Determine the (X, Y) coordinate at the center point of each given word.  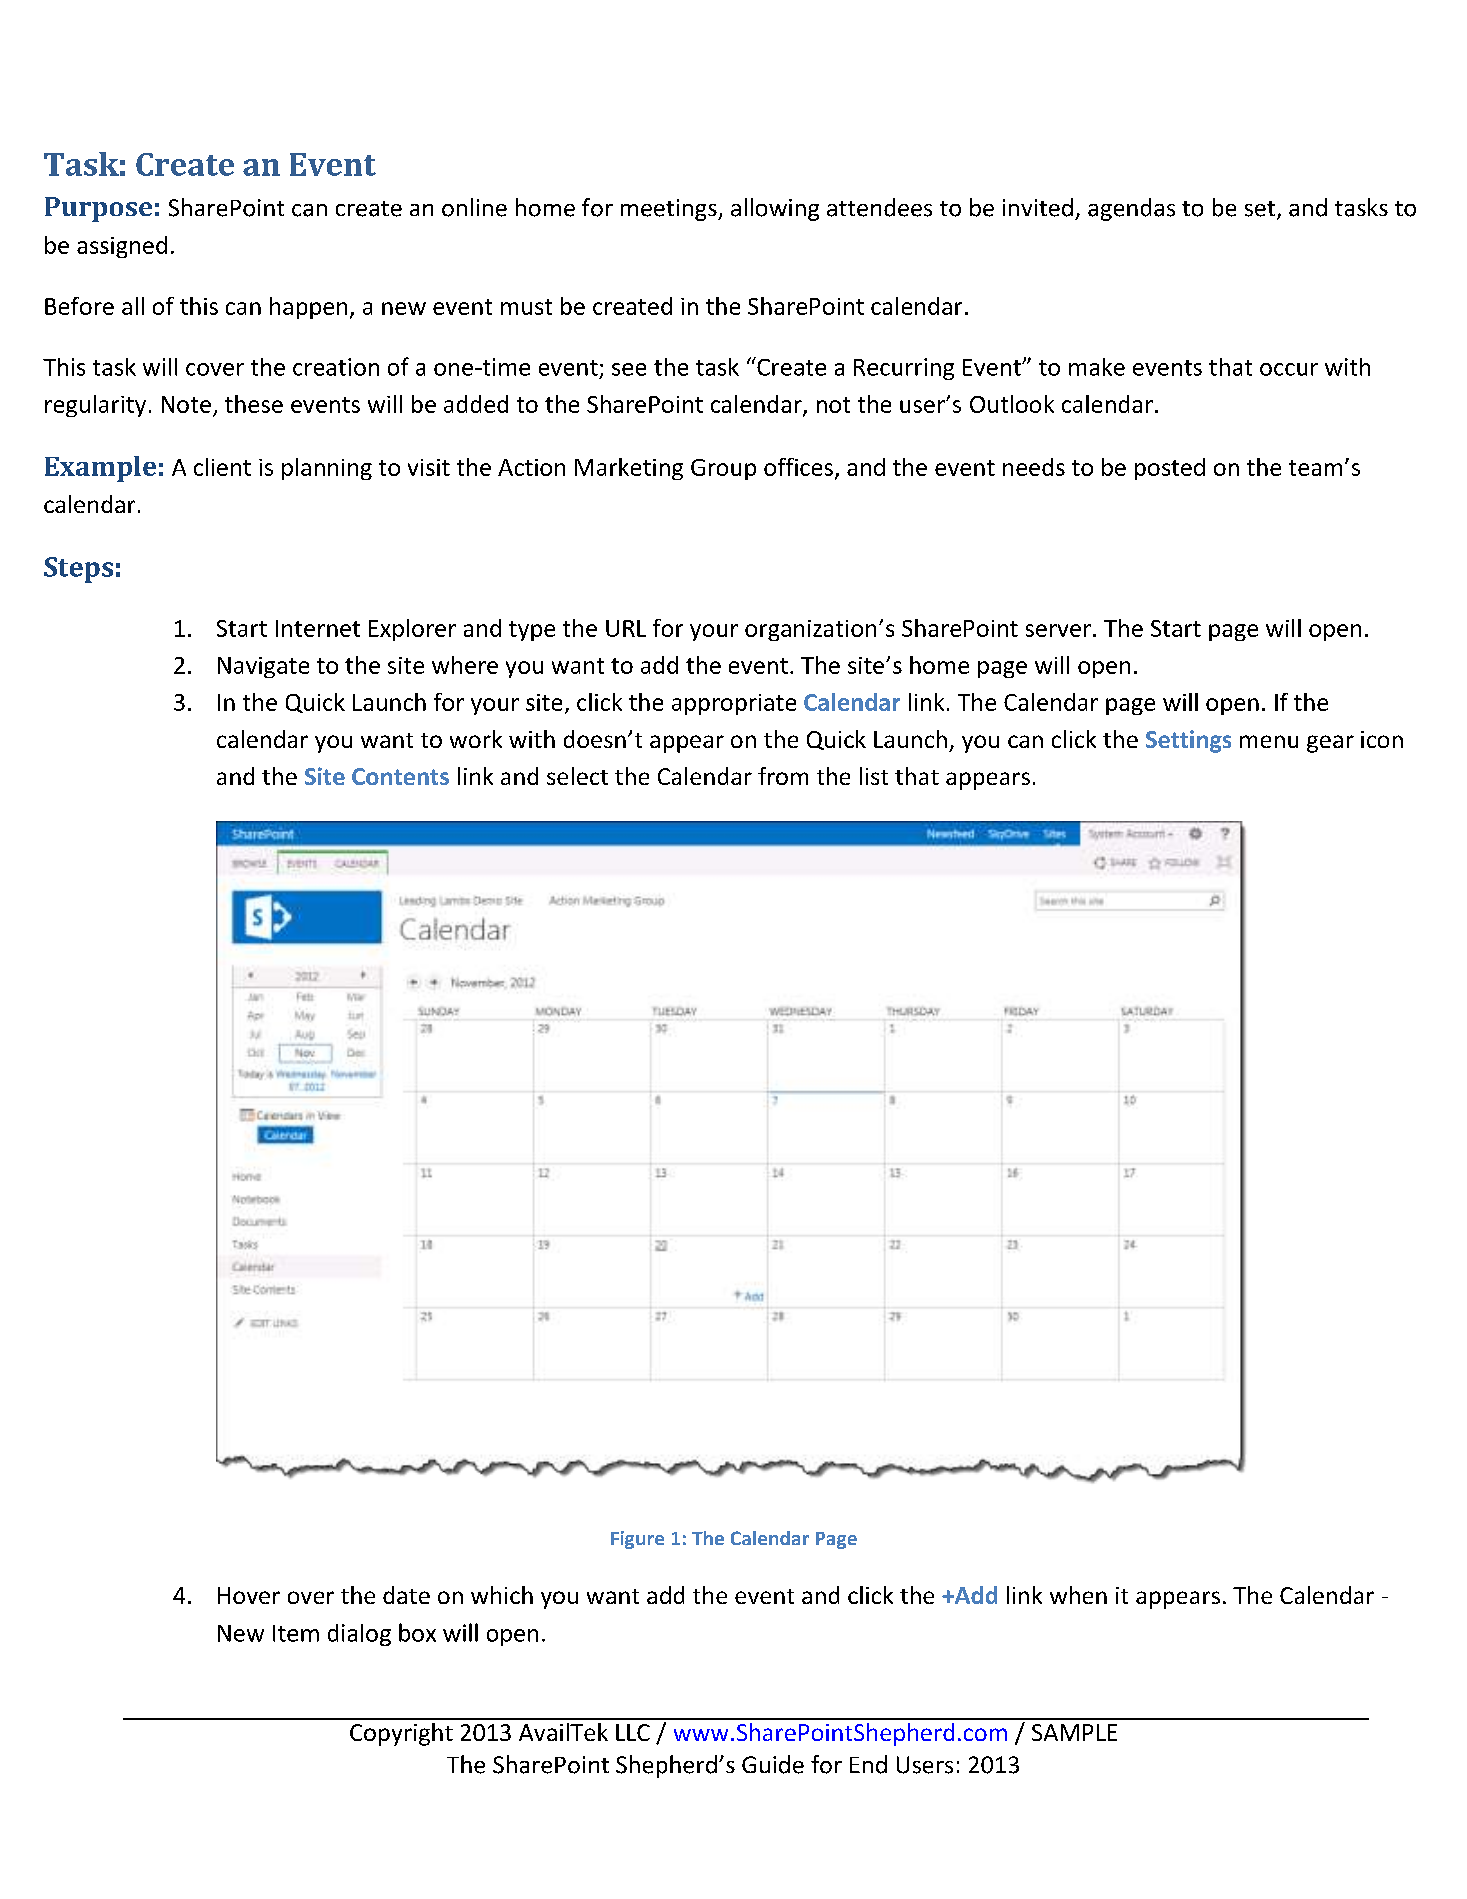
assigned (122, 247)
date (406, 1595)
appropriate (734, 704)
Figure (637, 1540)
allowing (775, 209)
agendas (1131, 209)
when (1078, 1595)
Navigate (263, 667)
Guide (773, 1764)
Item (296, 1633)
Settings (1188, 741)
